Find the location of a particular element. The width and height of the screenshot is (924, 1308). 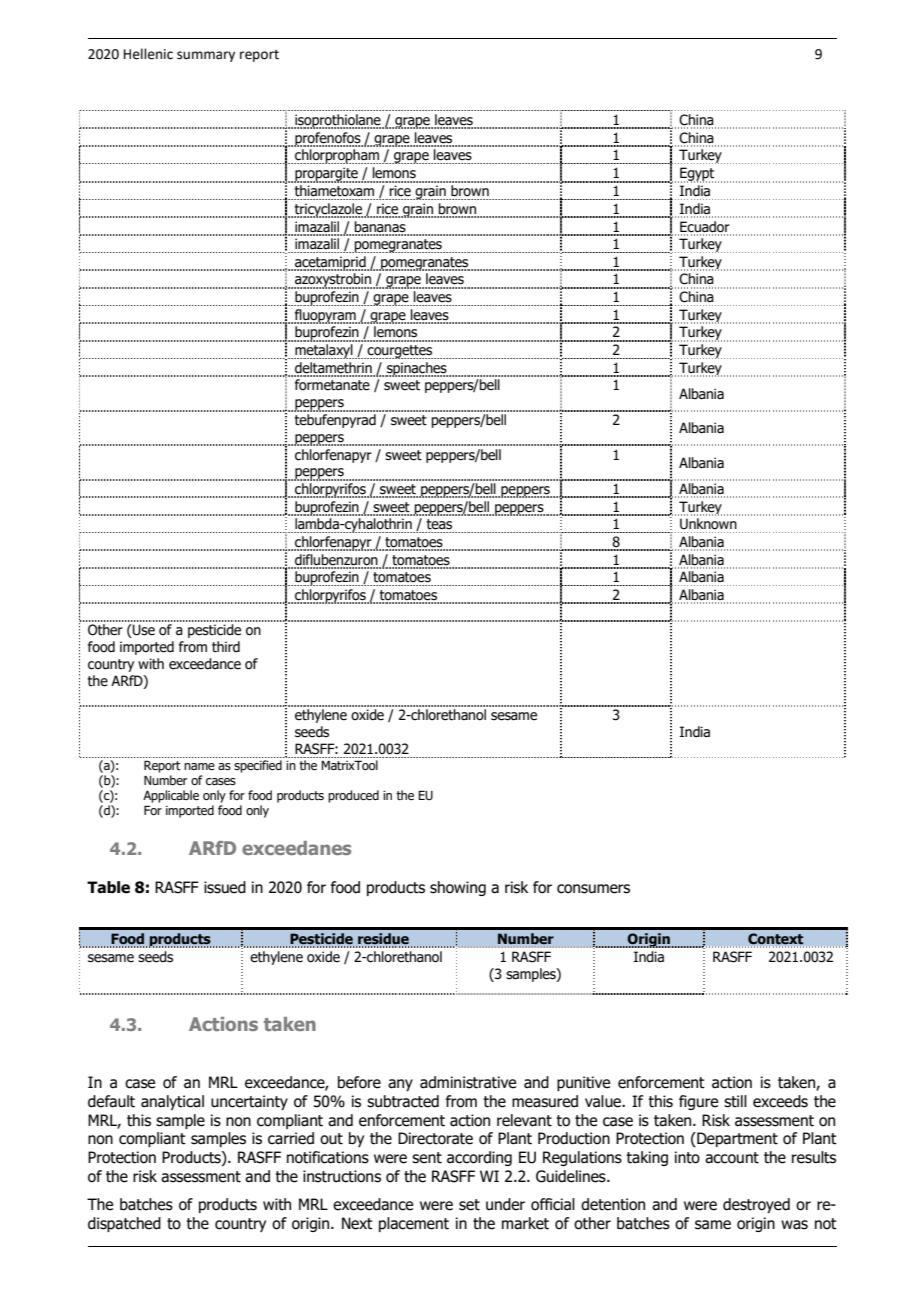

destroyed is located at coordinates (756, 1205).
